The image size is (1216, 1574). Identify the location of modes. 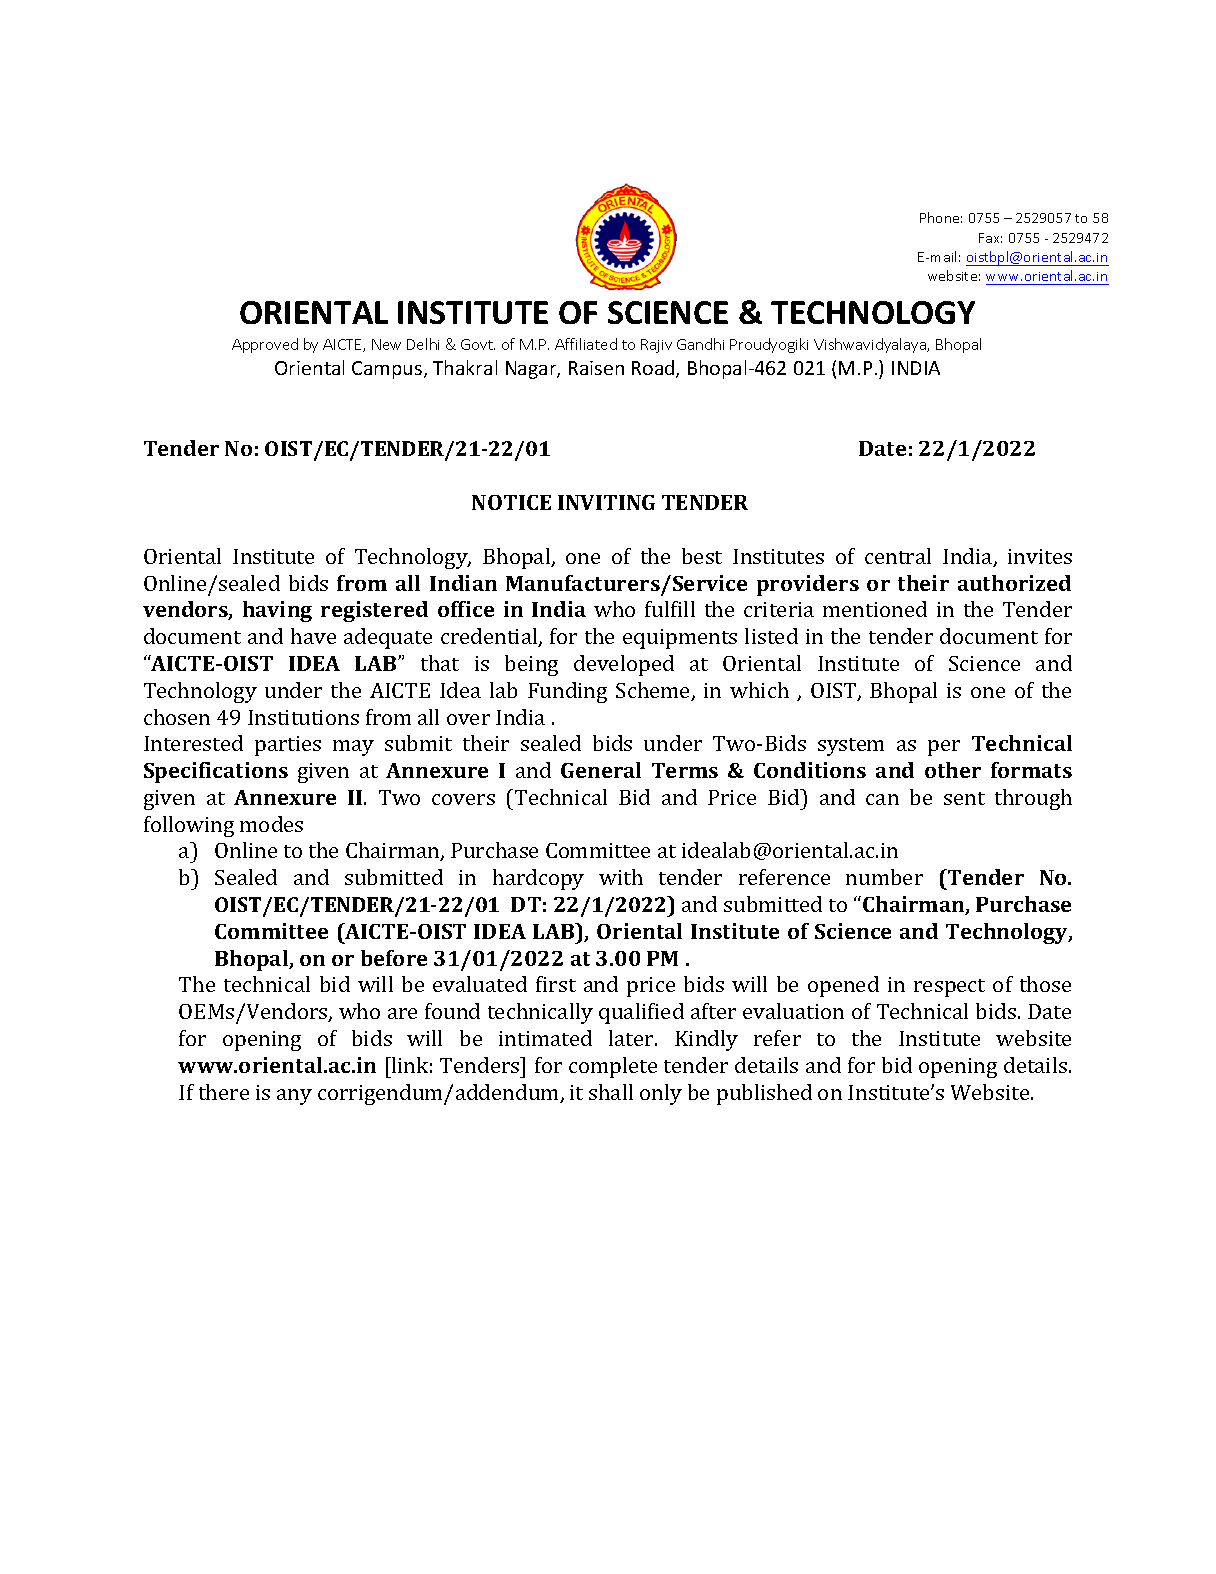
(271, 824).
